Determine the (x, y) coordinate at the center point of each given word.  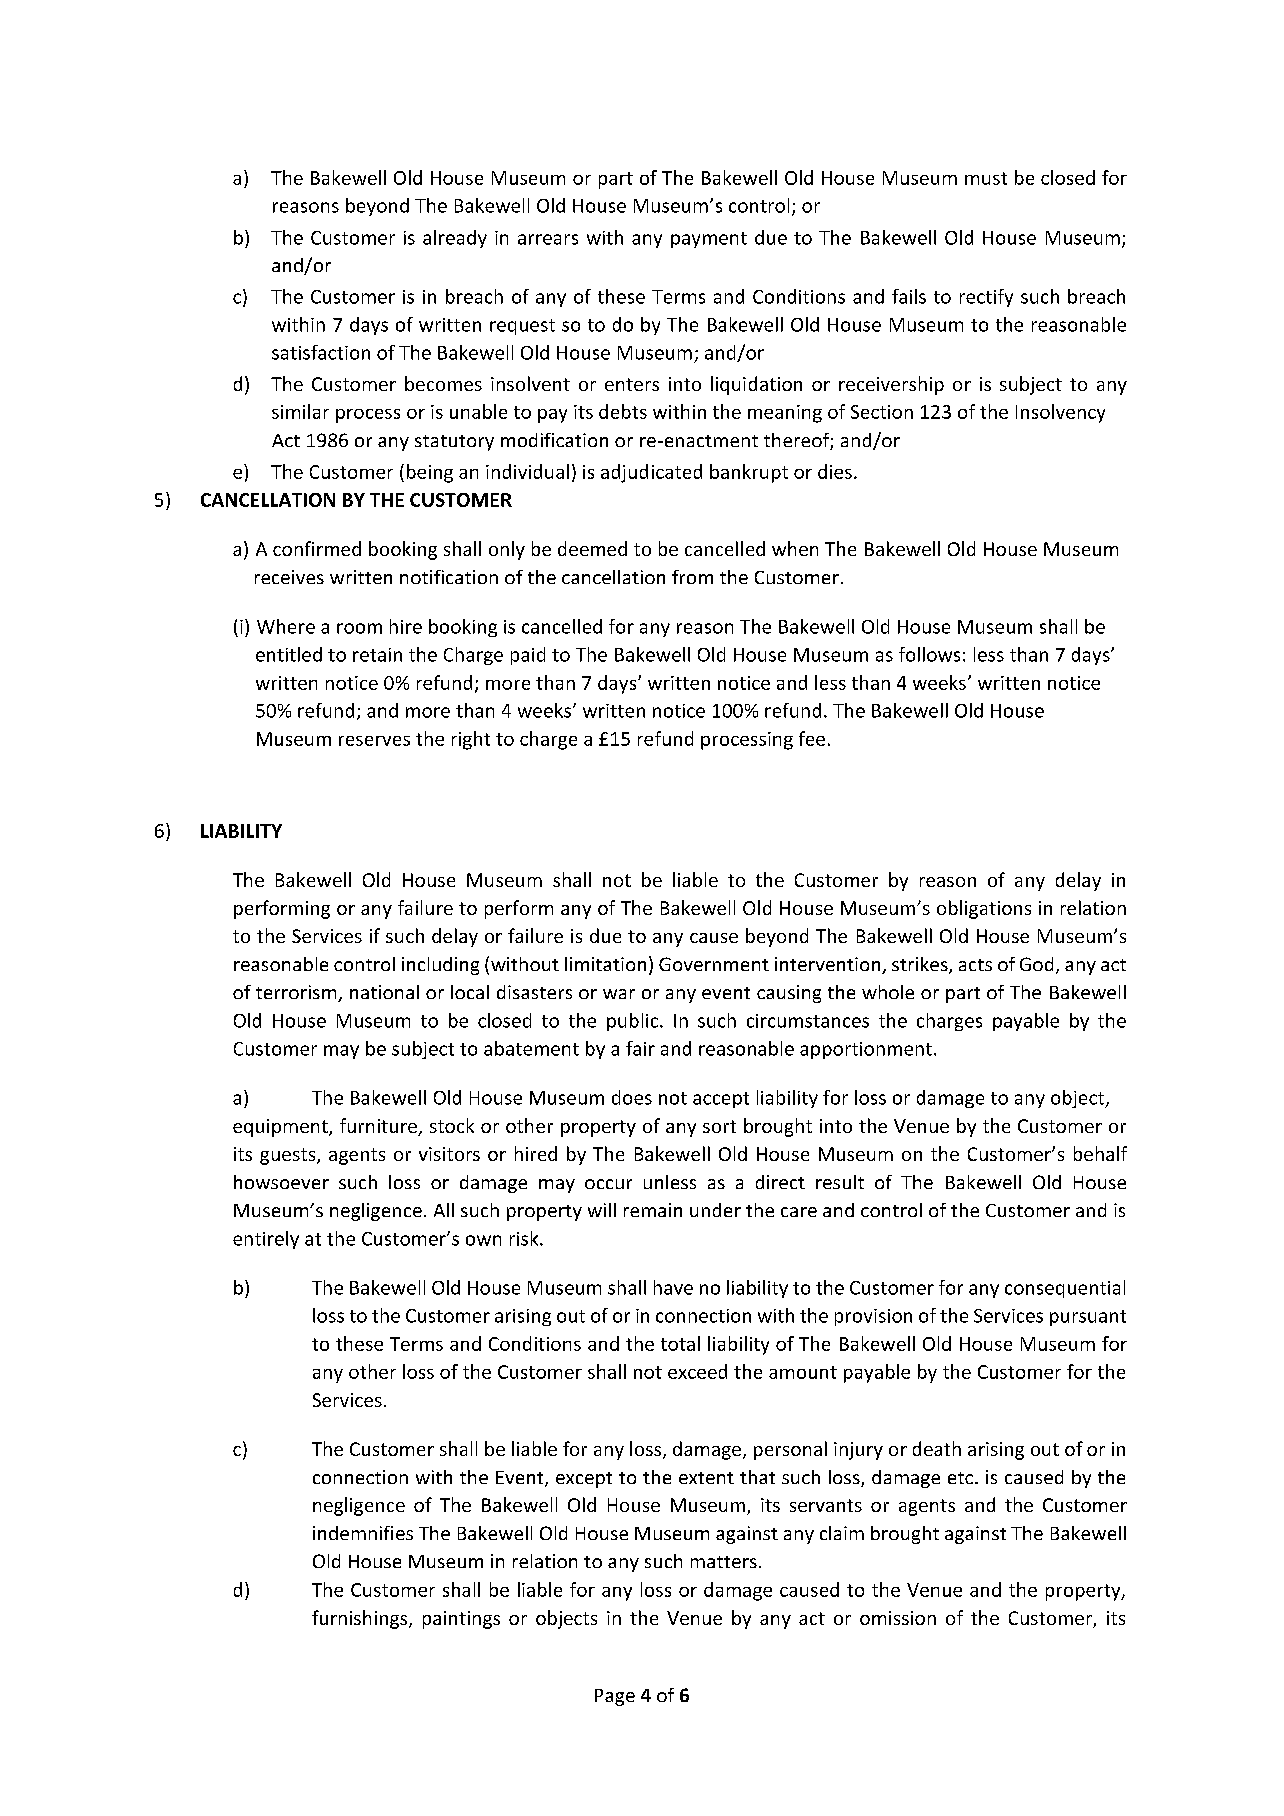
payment (709, 240)
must (986, 178)
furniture (379, 1127)
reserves (374, 741)
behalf (1100, 1153)
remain (653, 1210)
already (455, 239)
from (692, 577)
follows (929, 654)
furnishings (361, 1619)
